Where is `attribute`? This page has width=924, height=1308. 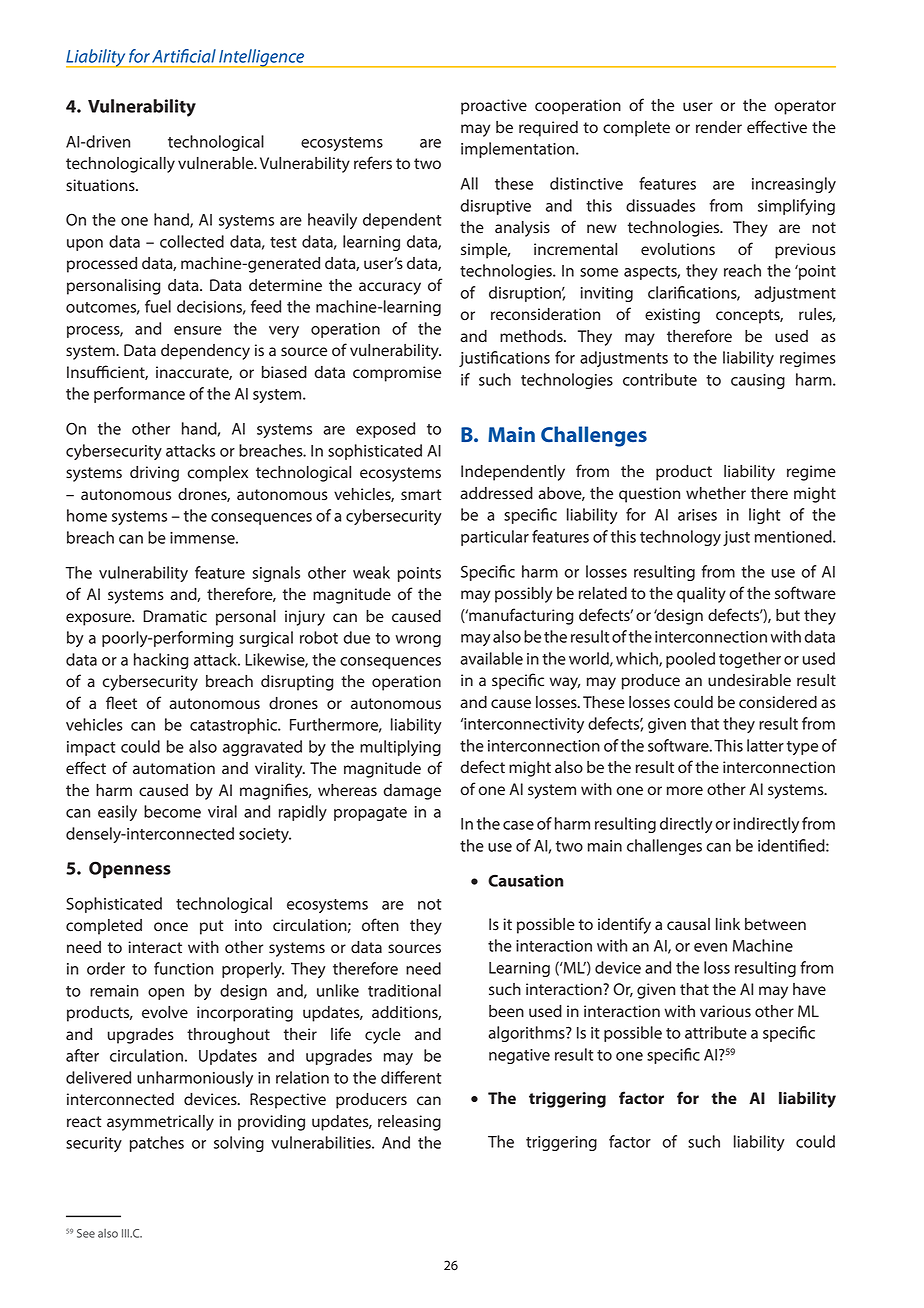
attribute is located at coordinates (716, 1032).
